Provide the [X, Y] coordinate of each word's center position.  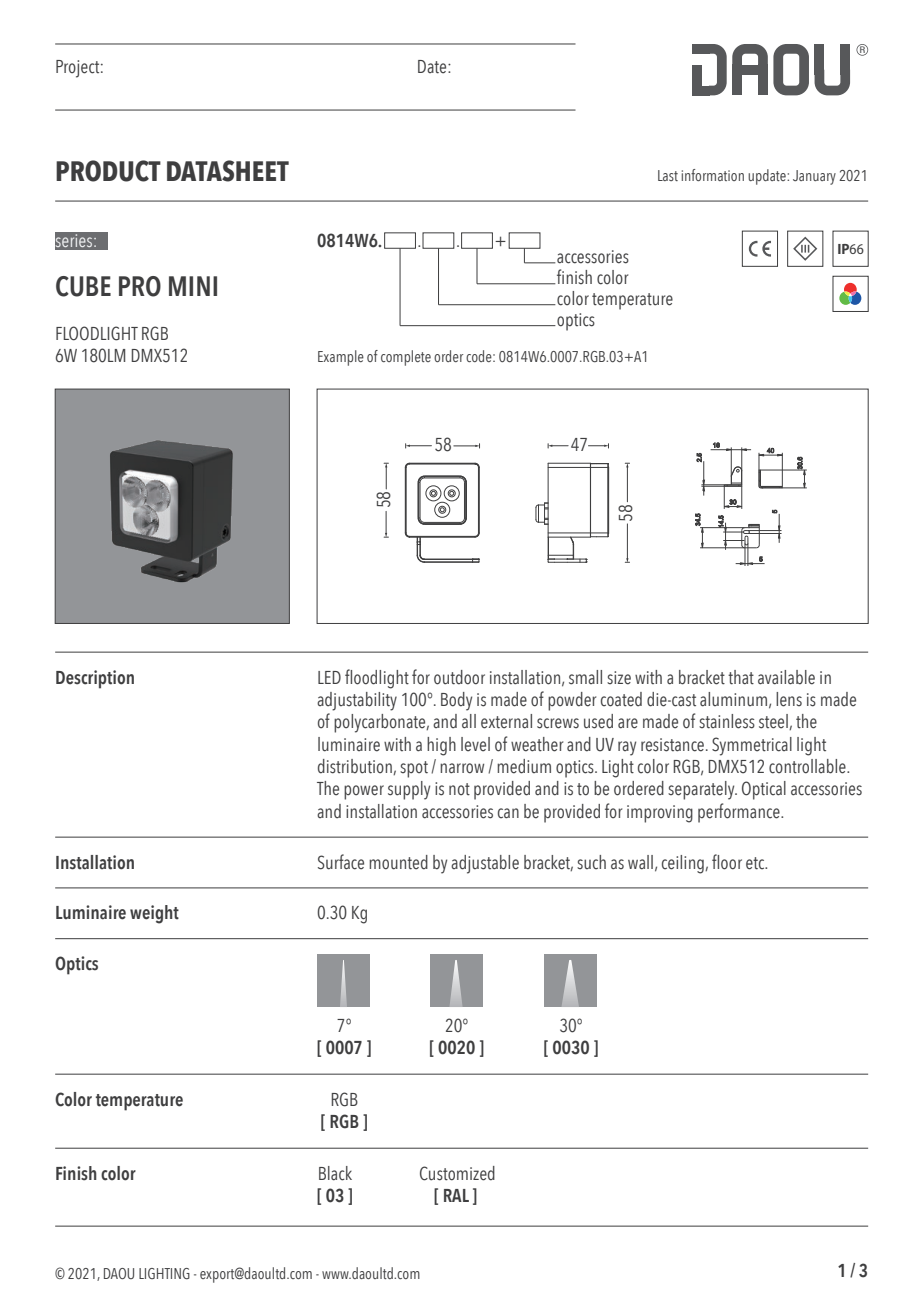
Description [95, 679]
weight [154, 914]
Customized [457, 1173]
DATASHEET [228, 171]
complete [406, 358]
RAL [456, 1195]
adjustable [485, 864]
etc [756, 863]
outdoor [459, 677]
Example [341, 358]
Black [335, 1173]
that [741, 677]
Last [668, 175]
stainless [727, 721]
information [713, 175]
